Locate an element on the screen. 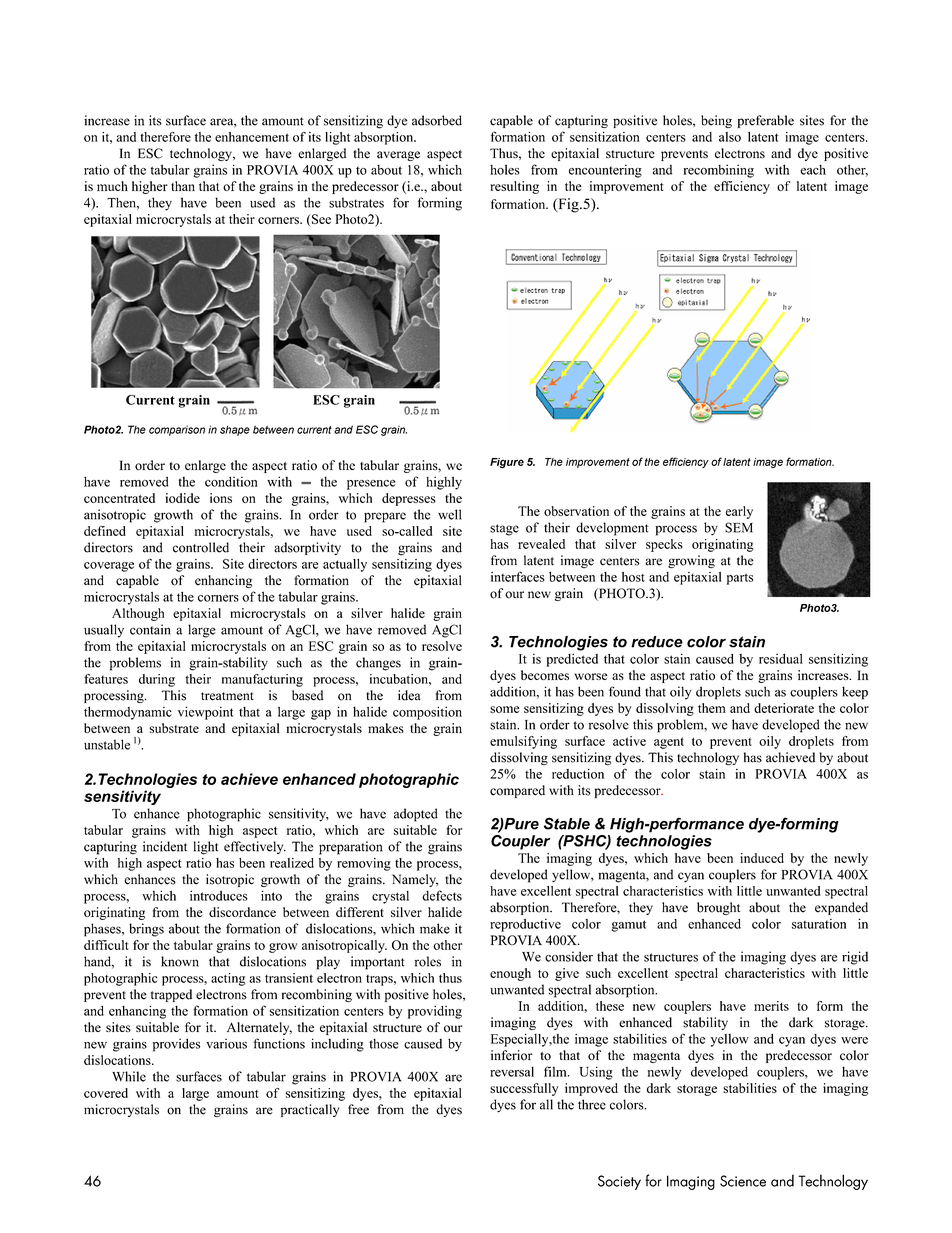 Image resolution: width=952 pixels, height=1233 pixels. than is located at coordinates (183, 186).
